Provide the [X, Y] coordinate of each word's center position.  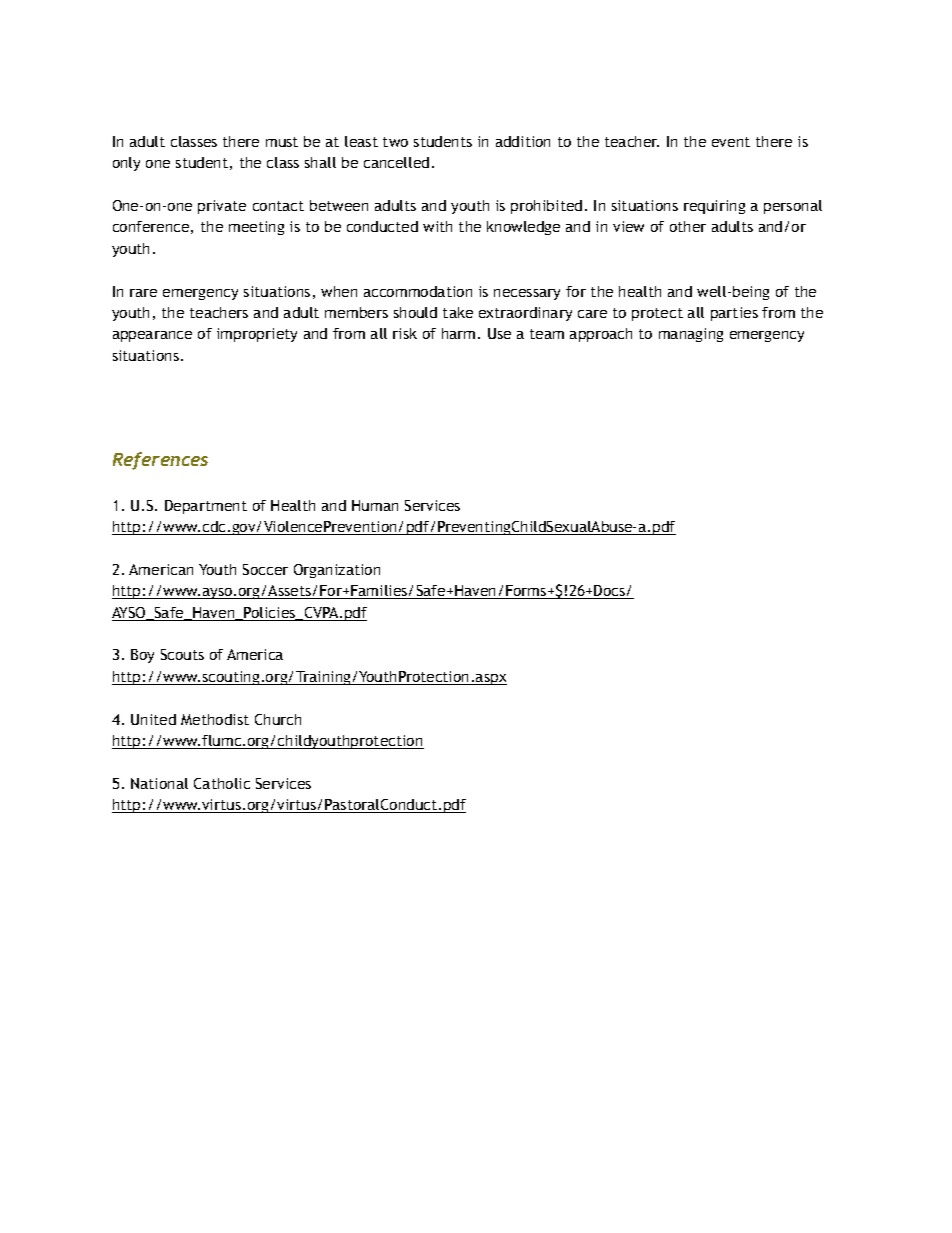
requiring [714, 207]
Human [375, 505]
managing [691, 335]
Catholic [222, 783]
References [160, 461]
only [126, 164]
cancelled [396, 162]
